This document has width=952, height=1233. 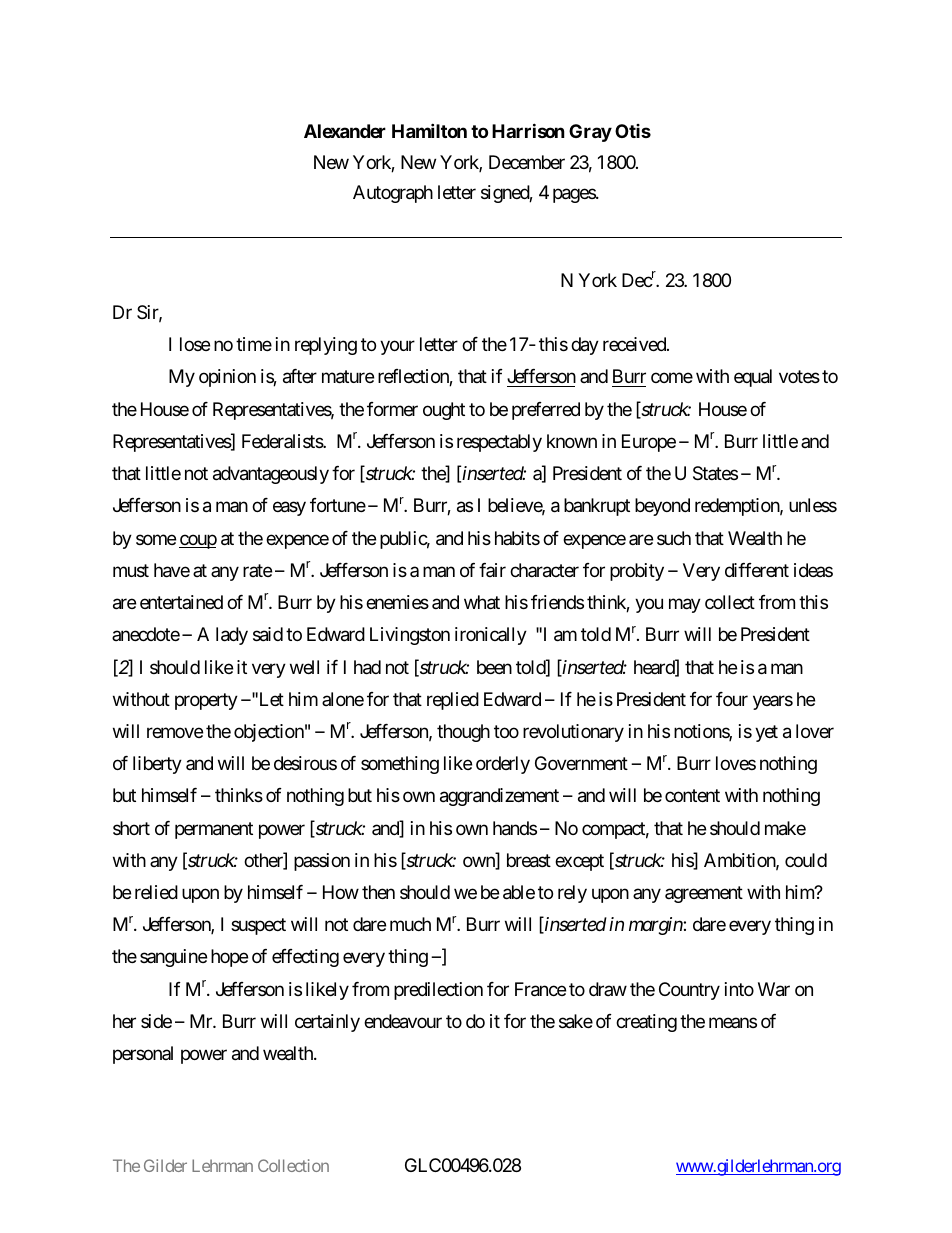 I want to click on Europe, so click(x=649, y=443).
